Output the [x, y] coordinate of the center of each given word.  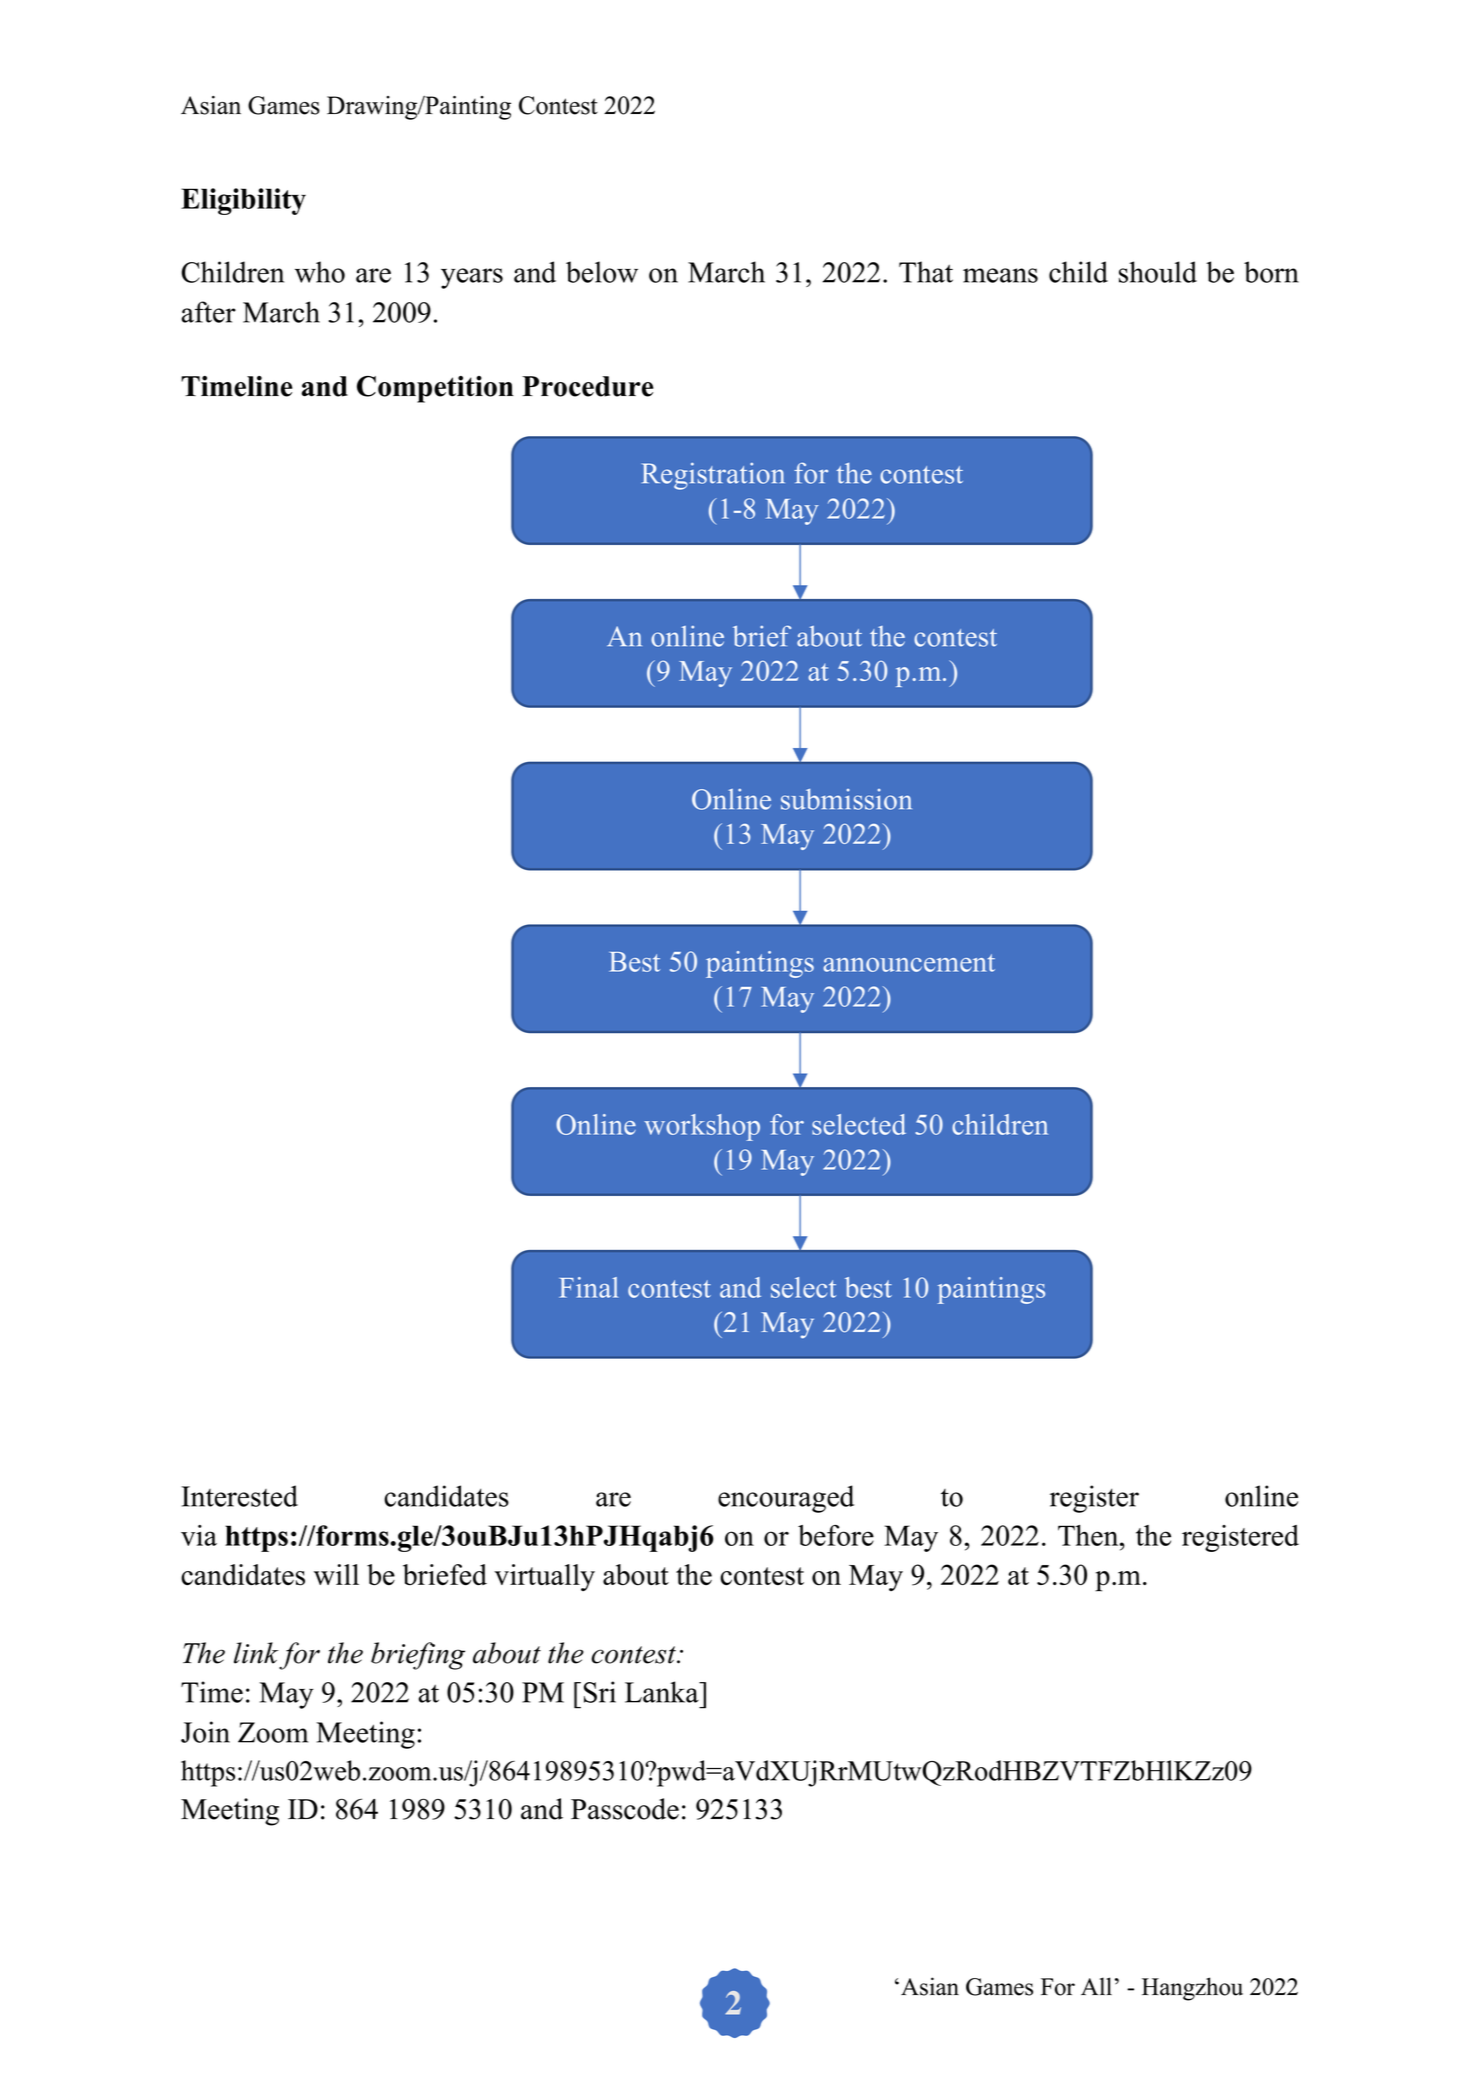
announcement [909, 963]
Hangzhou [1192, 1989]
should [1158, 272]
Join [205, 1732]
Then [1089, 1535]
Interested [239, 1496]
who [320, 272]
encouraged [786, 1499]
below [602, 272]
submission [846, 799]
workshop [702, 1127]
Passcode [625, 1809]
